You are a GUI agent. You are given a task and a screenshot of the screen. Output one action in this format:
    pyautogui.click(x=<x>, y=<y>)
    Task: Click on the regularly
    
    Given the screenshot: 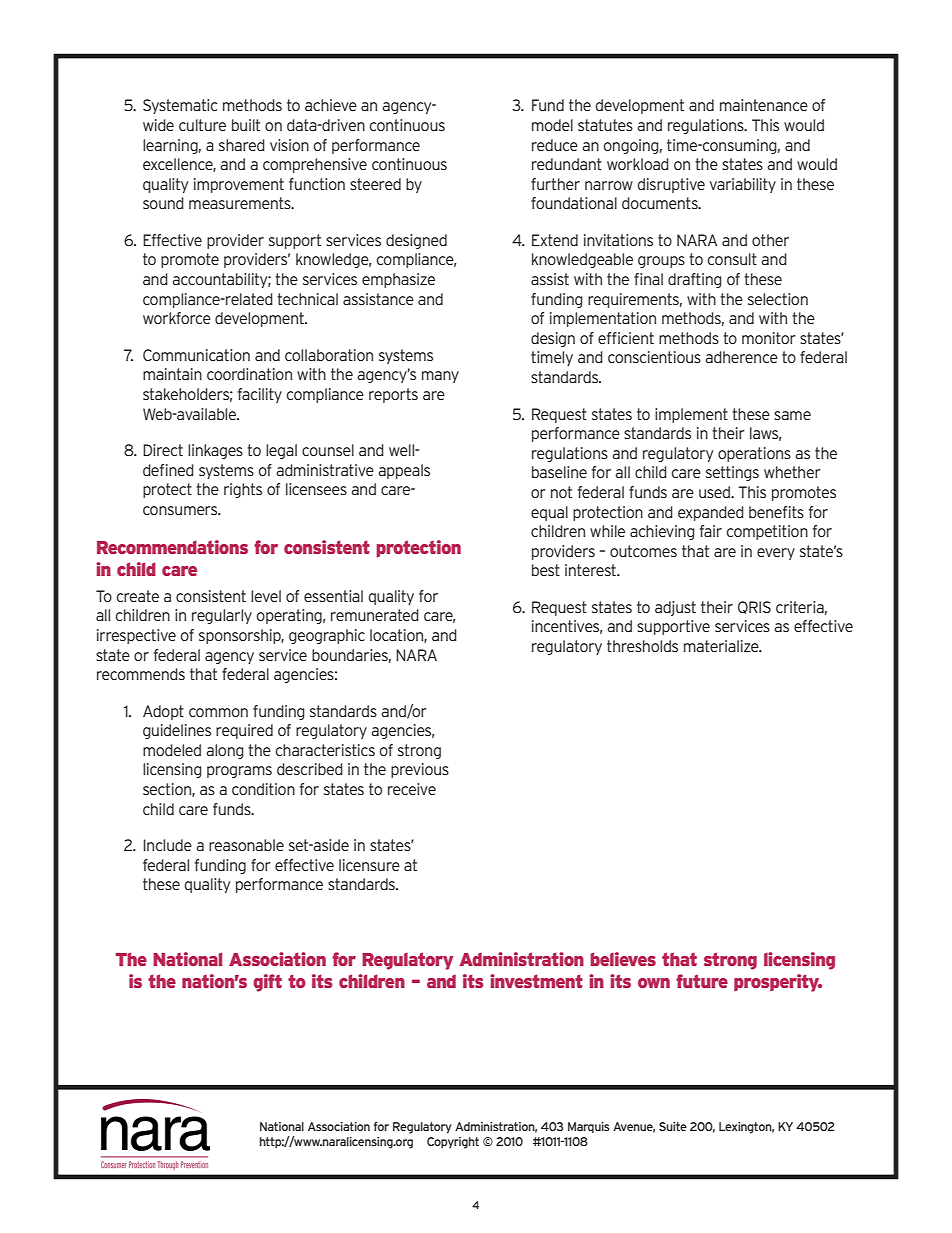 What is the action you would take?
    pyautogui.click(x=222, y=616)
